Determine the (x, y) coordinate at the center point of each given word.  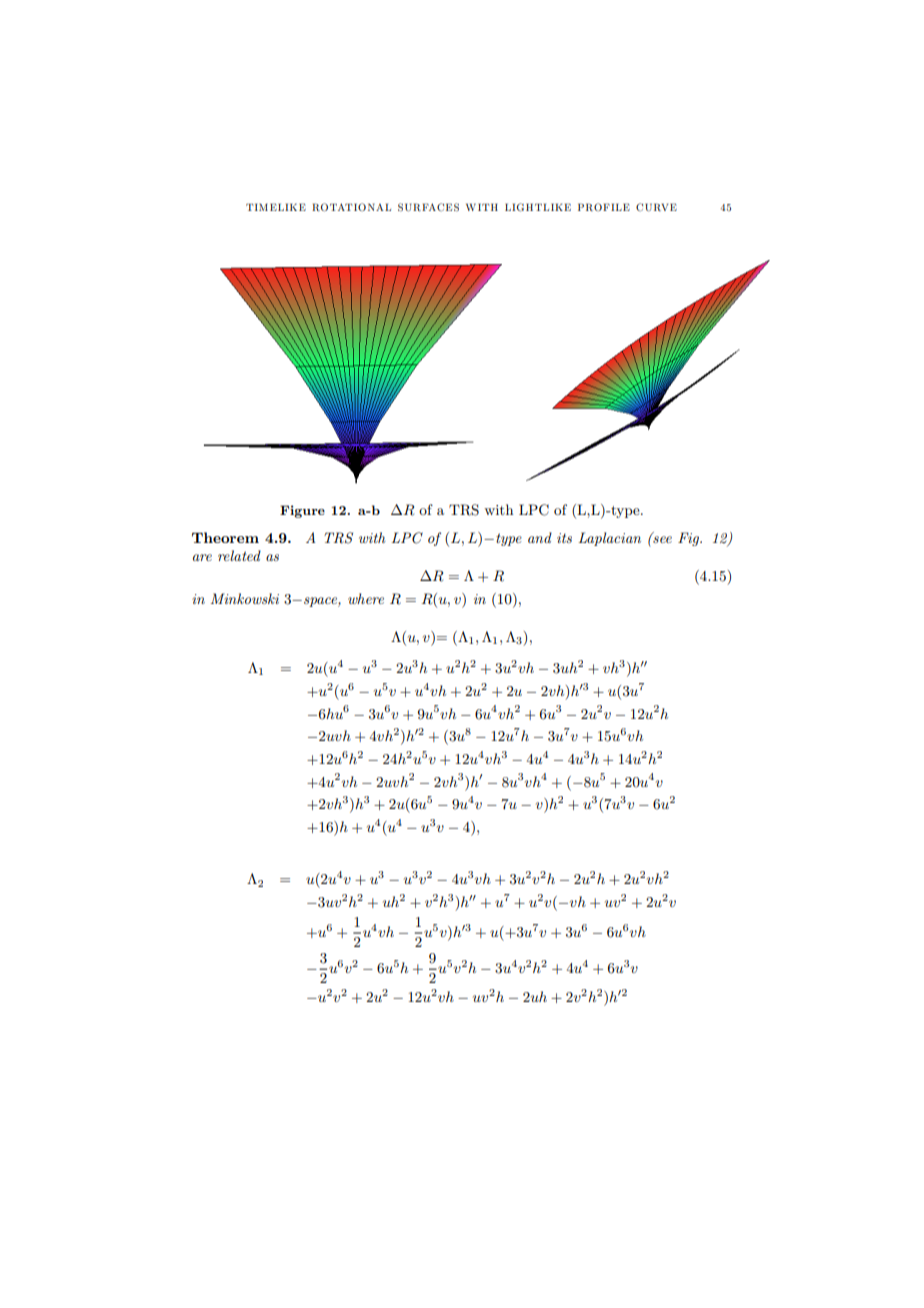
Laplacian (609, 539)
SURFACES (428, 207)
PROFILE (604, 207)
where (366, 598)
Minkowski (245, 598)
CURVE (656, 207)
